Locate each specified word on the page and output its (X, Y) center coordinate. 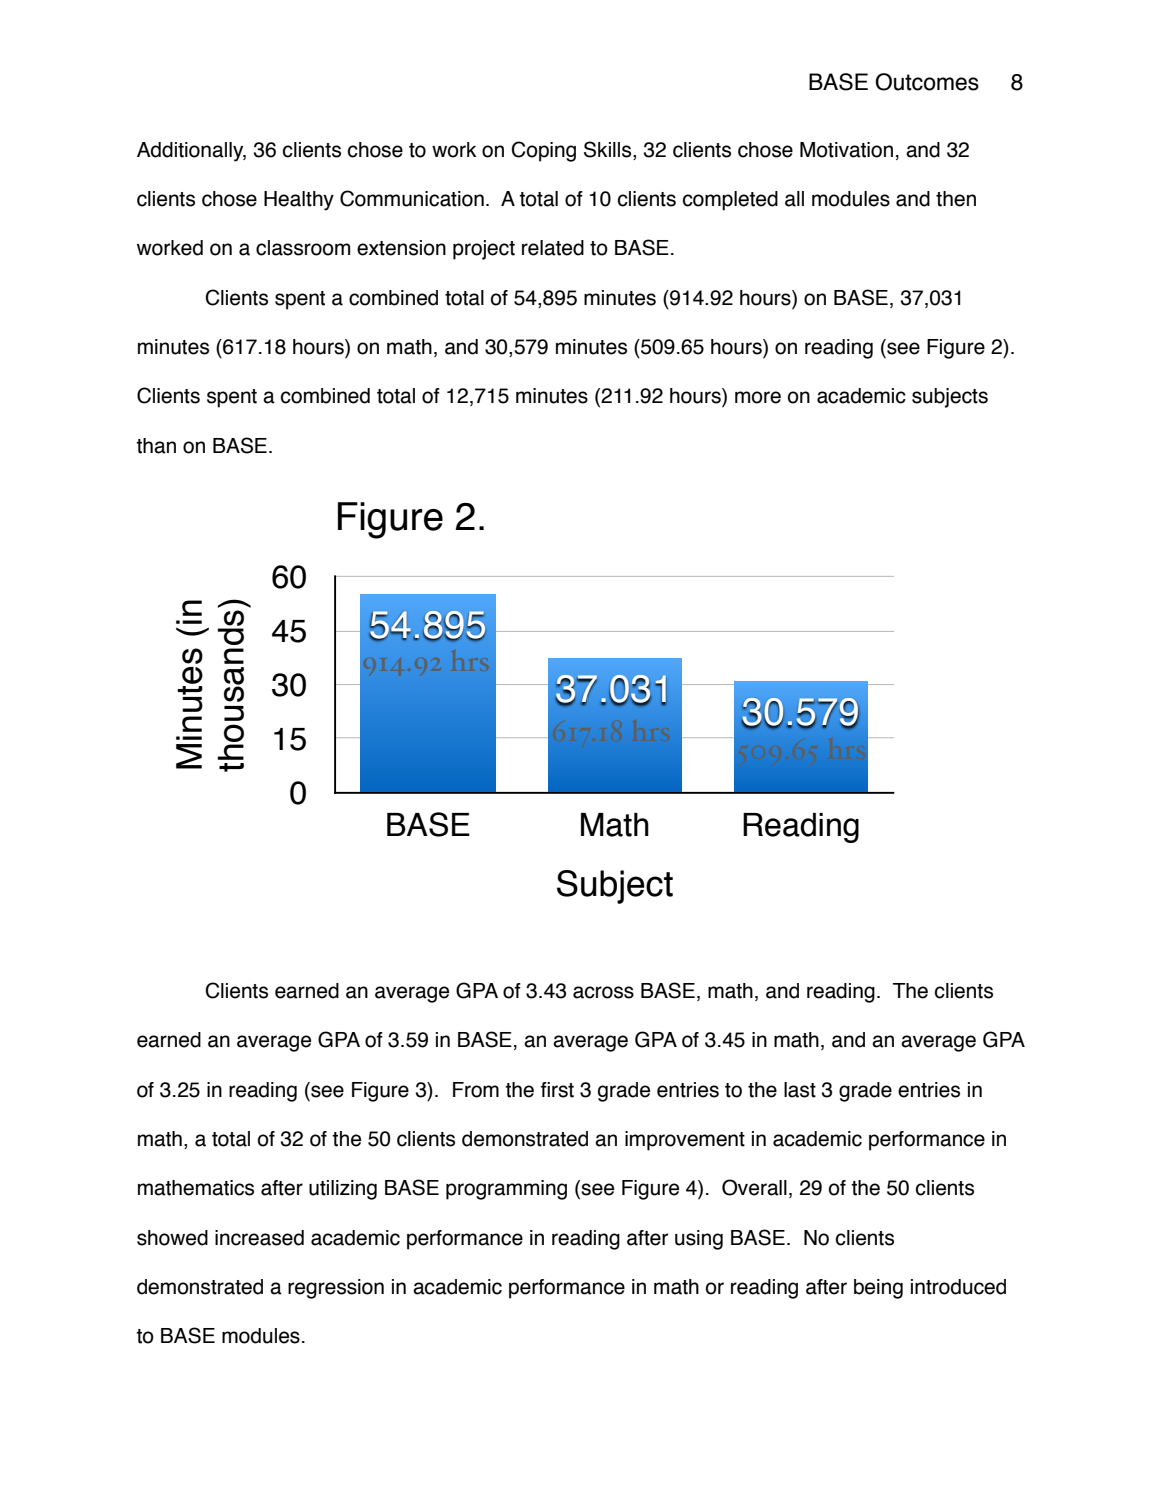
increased (259, 1238)
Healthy (299, 201)
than (156, 446)
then (956, 199)
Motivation (846, 150)
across (603, 992)
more (758, 397)
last (800, 1090)
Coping (543, 151)
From (476, 1090)
